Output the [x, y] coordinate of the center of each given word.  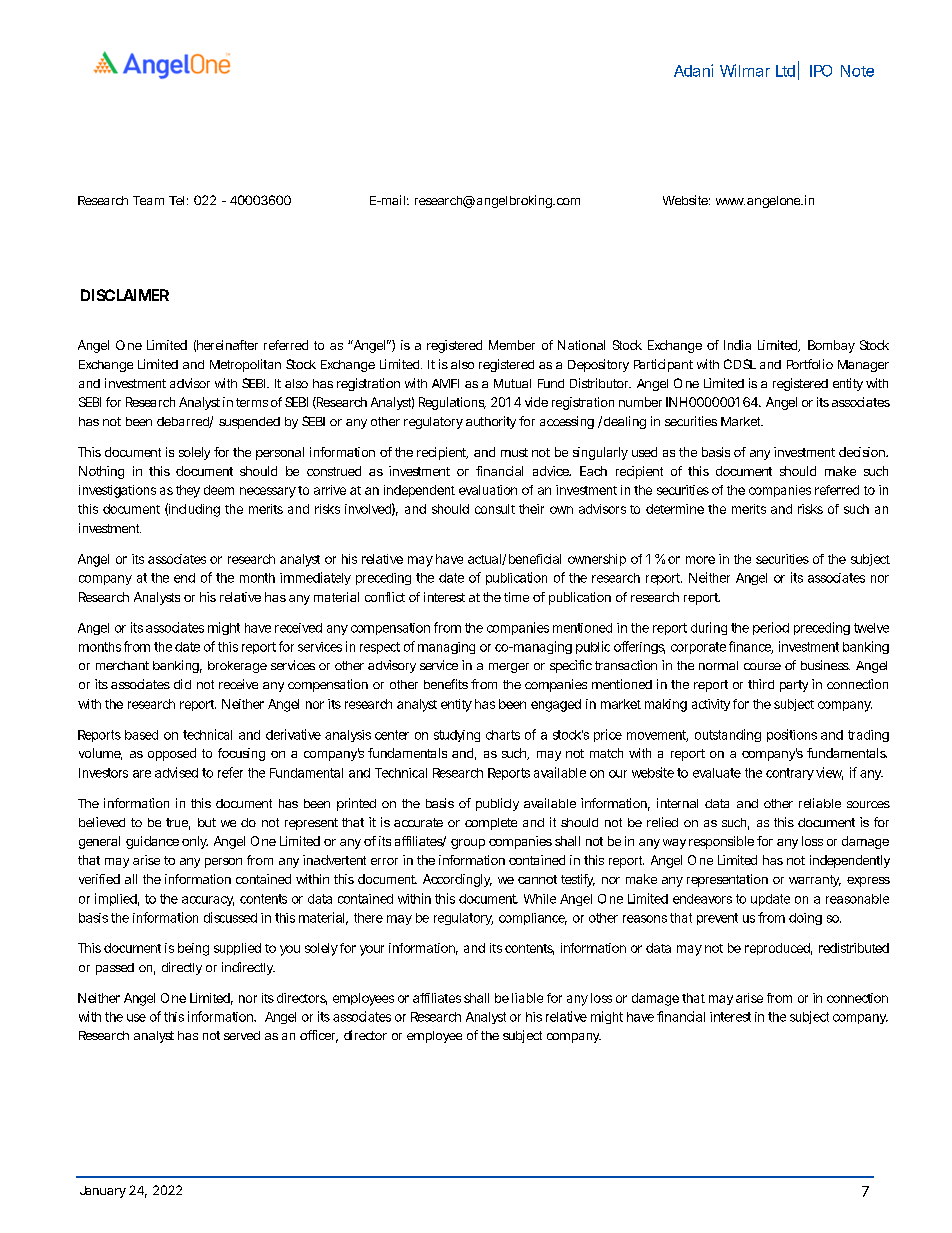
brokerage [237, 667]
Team [148, 200]
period [771, 628]
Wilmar [745, 70]
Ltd [785, 71]
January [103, 1192]
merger [509, 668]
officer [319, 1036]
